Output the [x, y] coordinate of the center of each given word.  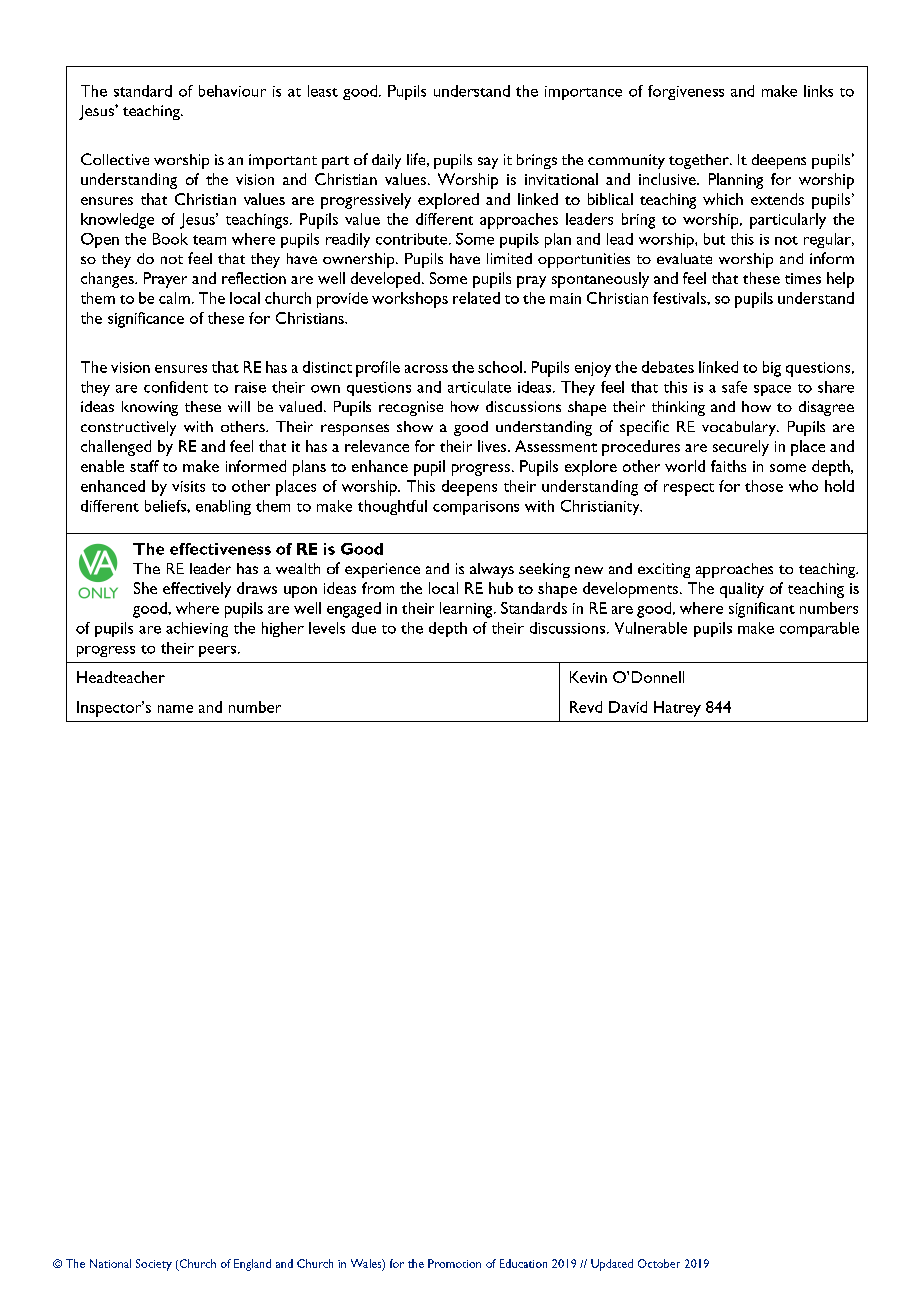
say [488, 163]
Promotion [454, 1263]
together [700, 161]
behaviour [232, 91]
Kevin [588, 677]
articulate [479, 387]
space [772, 390]
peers [217, 651]
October [659, 1263]
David [628, 707]
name [175, 709]
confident [176, 387]
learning [467, 610]
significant [762, 610]
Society [154, 1265]
